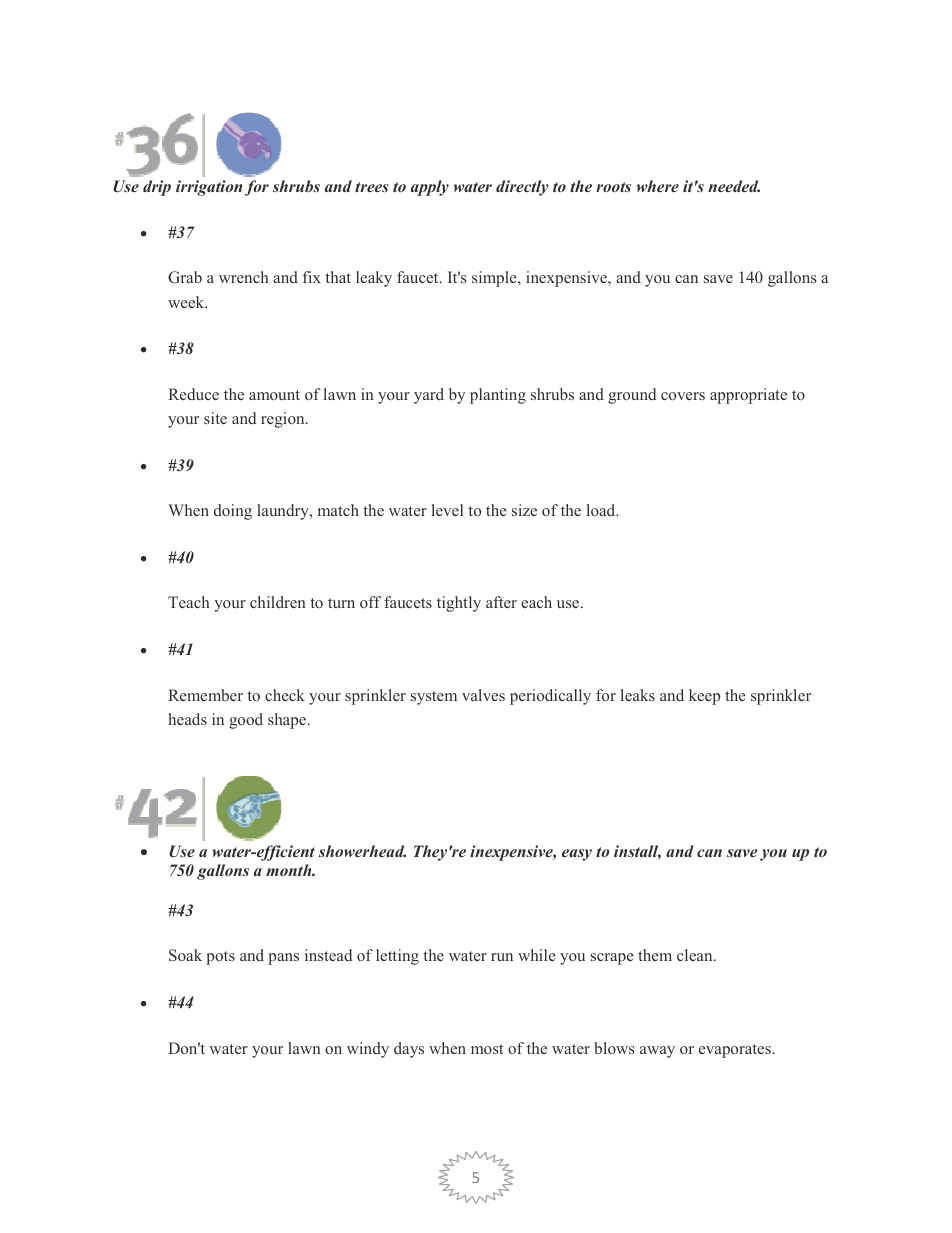 This screenshot has width=952, height=1233. What do you see at coordinates (657, 1052) in the screenshot?
I see `away` at bounding box center [657, 1052].
